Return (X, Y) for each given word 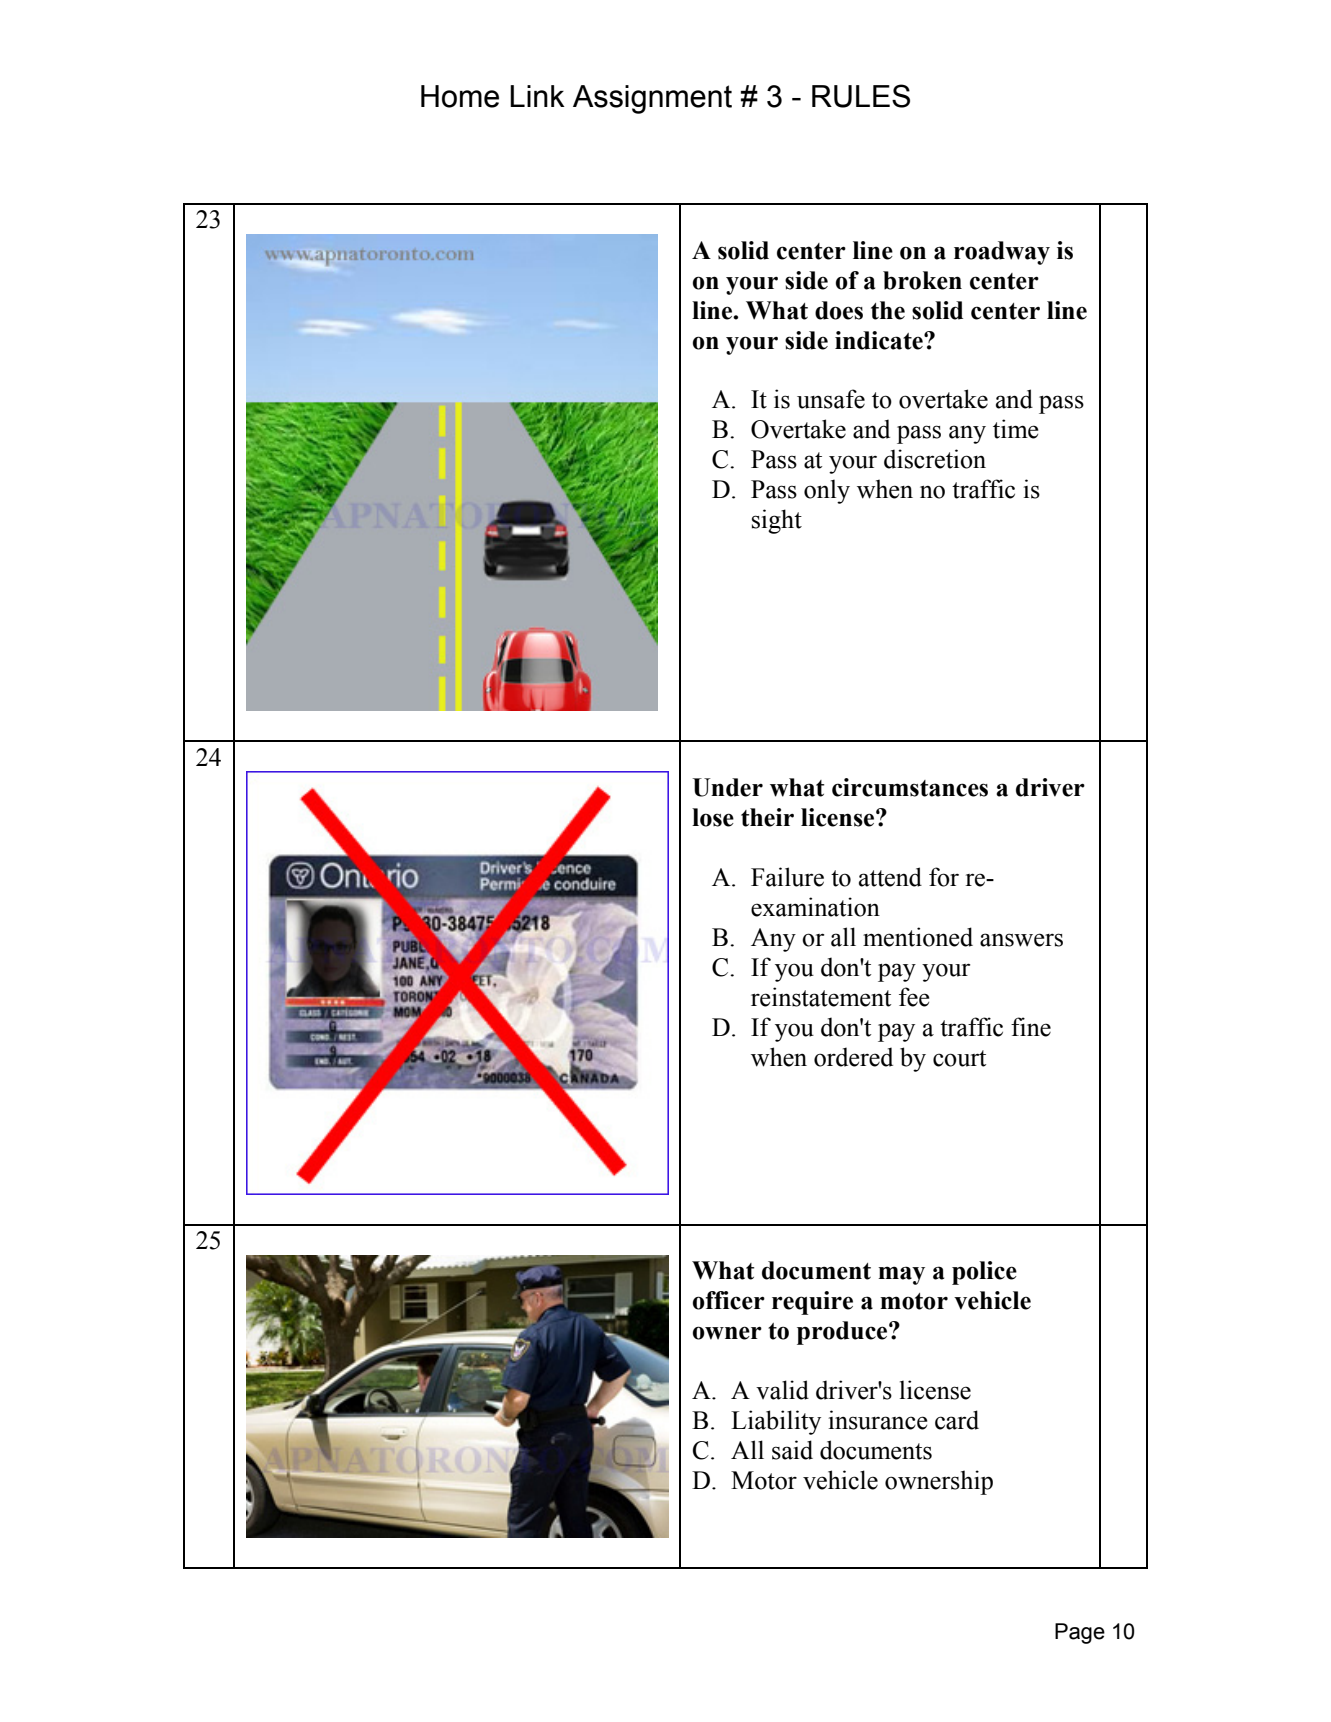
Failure (787, 877)
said (792, 1450)
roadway (1002, 253)
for (944, 877)
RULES (861, 96)
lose (713, 817)
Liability (776, 1422)
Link (537, 96)
